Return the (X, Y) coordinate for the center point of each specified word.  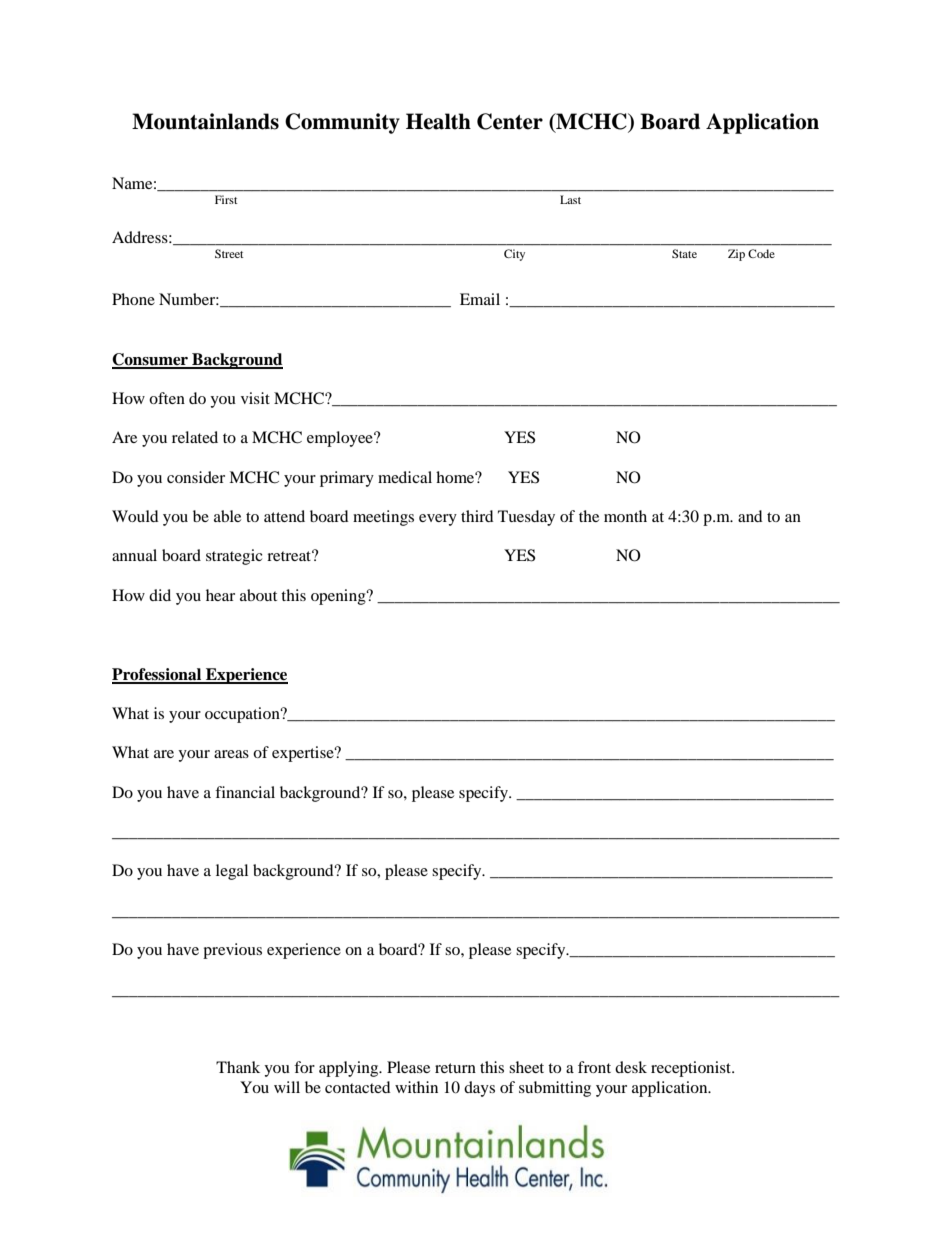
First (226, 199)
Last (570, 199)
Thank (238, 1067)
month (625, 516)
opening (339, 597)
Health (438, 121)
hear (220, 595)
